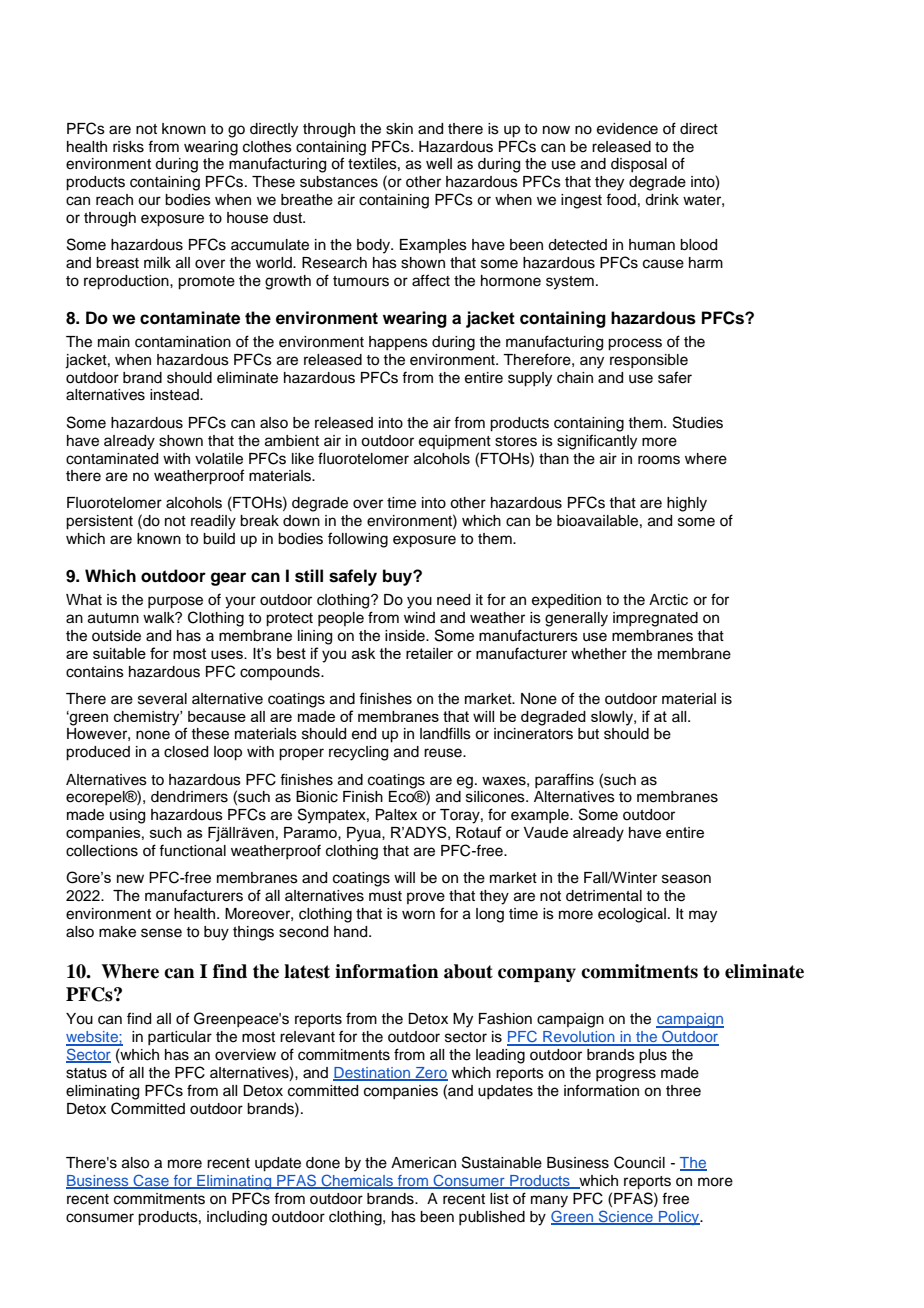  I want to click on significantly, so click(597, 442).
